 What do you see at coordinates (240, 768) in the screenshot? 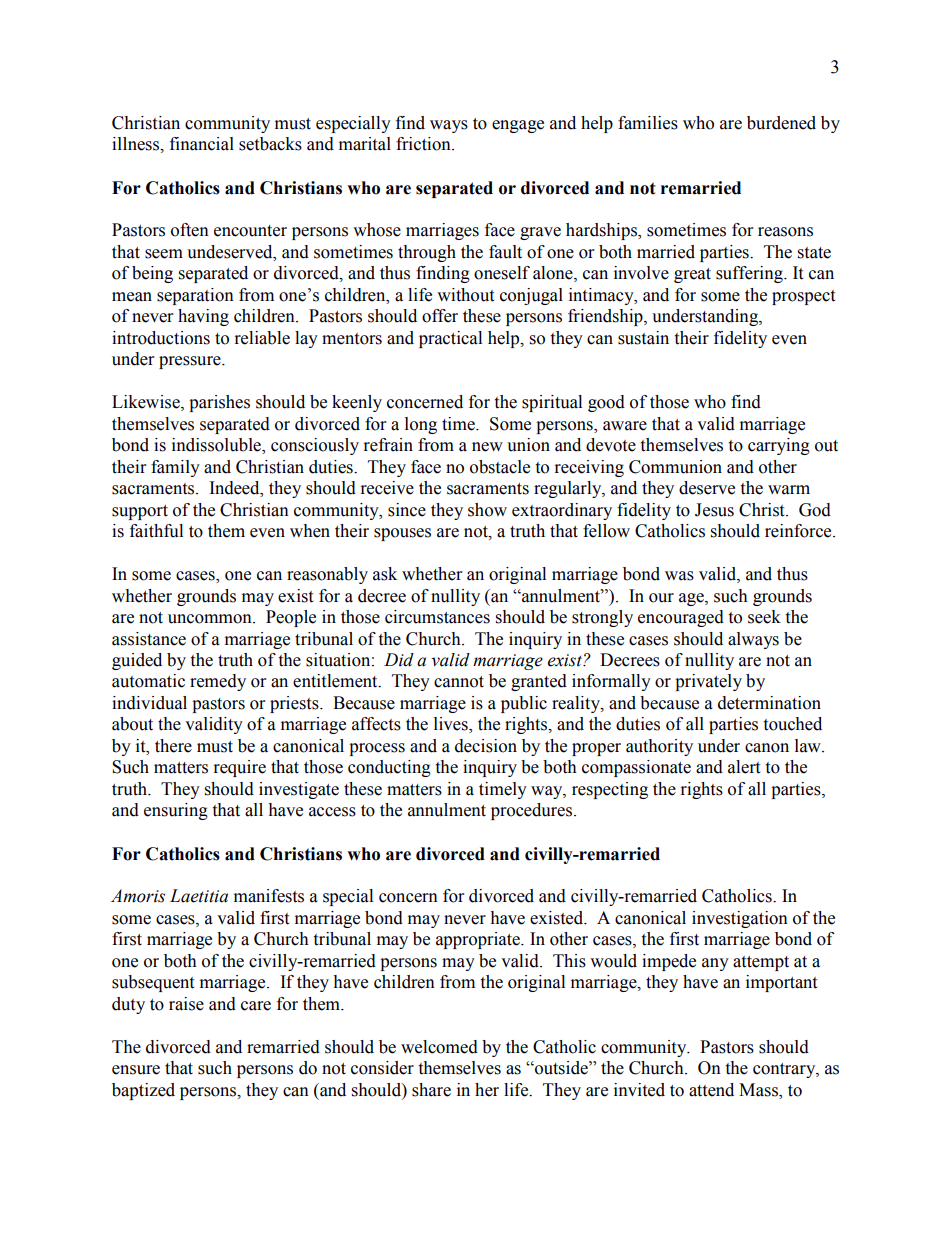
I see `require` at bounding box center [240, 768].
